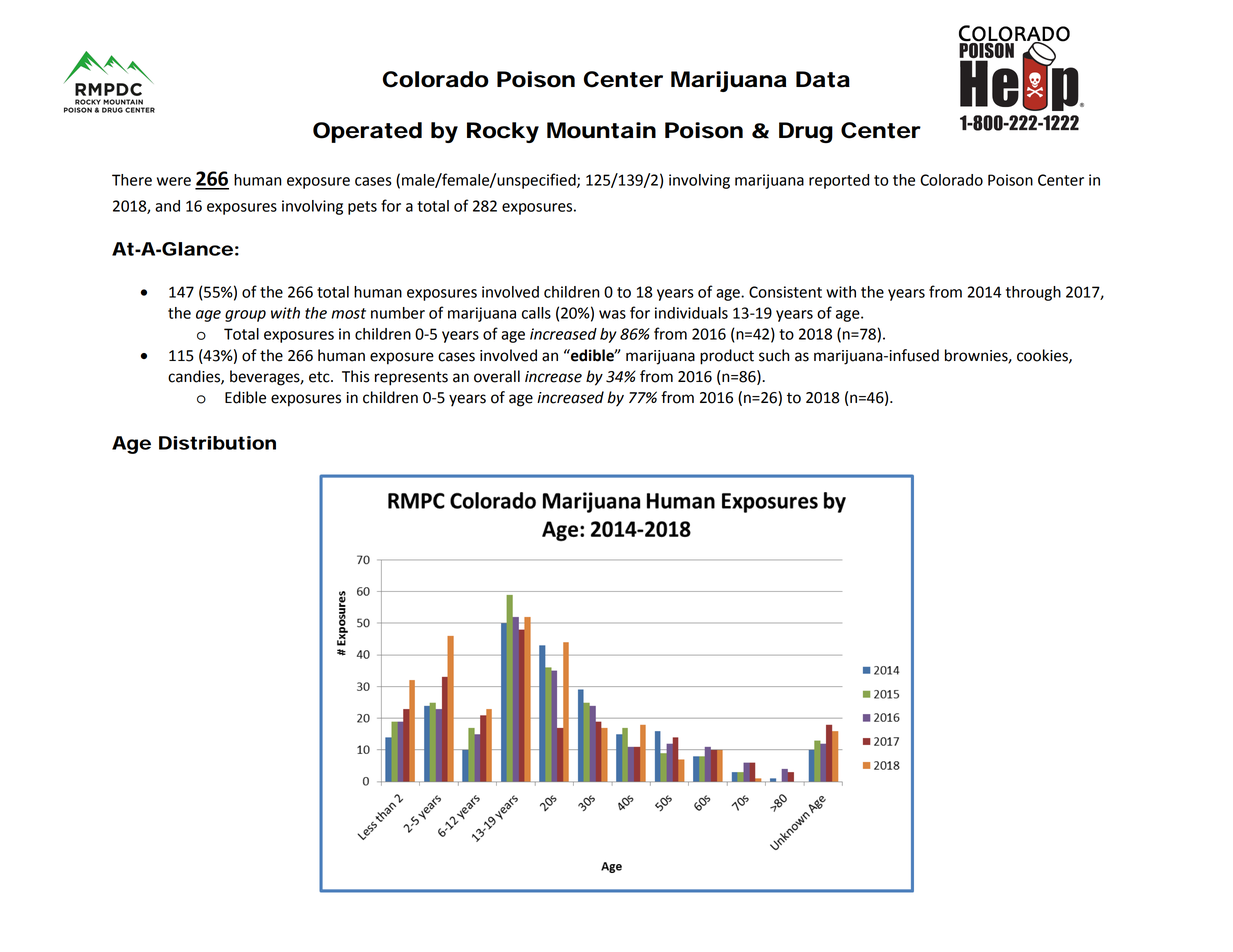 The image size is (1233, 952). What do you see at coordinates (320, 377) in the screenshot?
I see `etc` at bounding box center [320, 377].
